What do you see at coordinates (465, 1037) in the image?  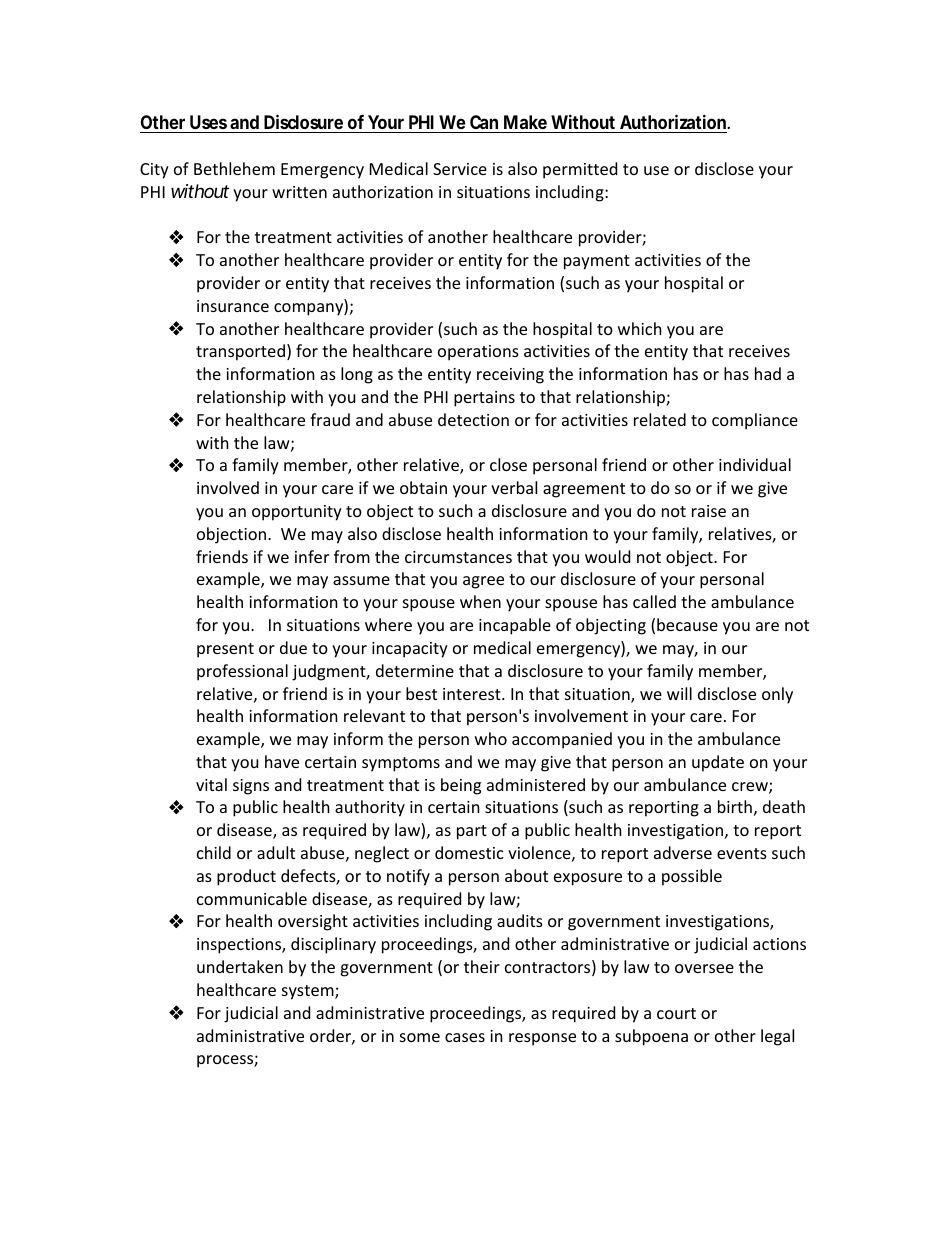 I see `cases` at bounding box center [465, 1037].
